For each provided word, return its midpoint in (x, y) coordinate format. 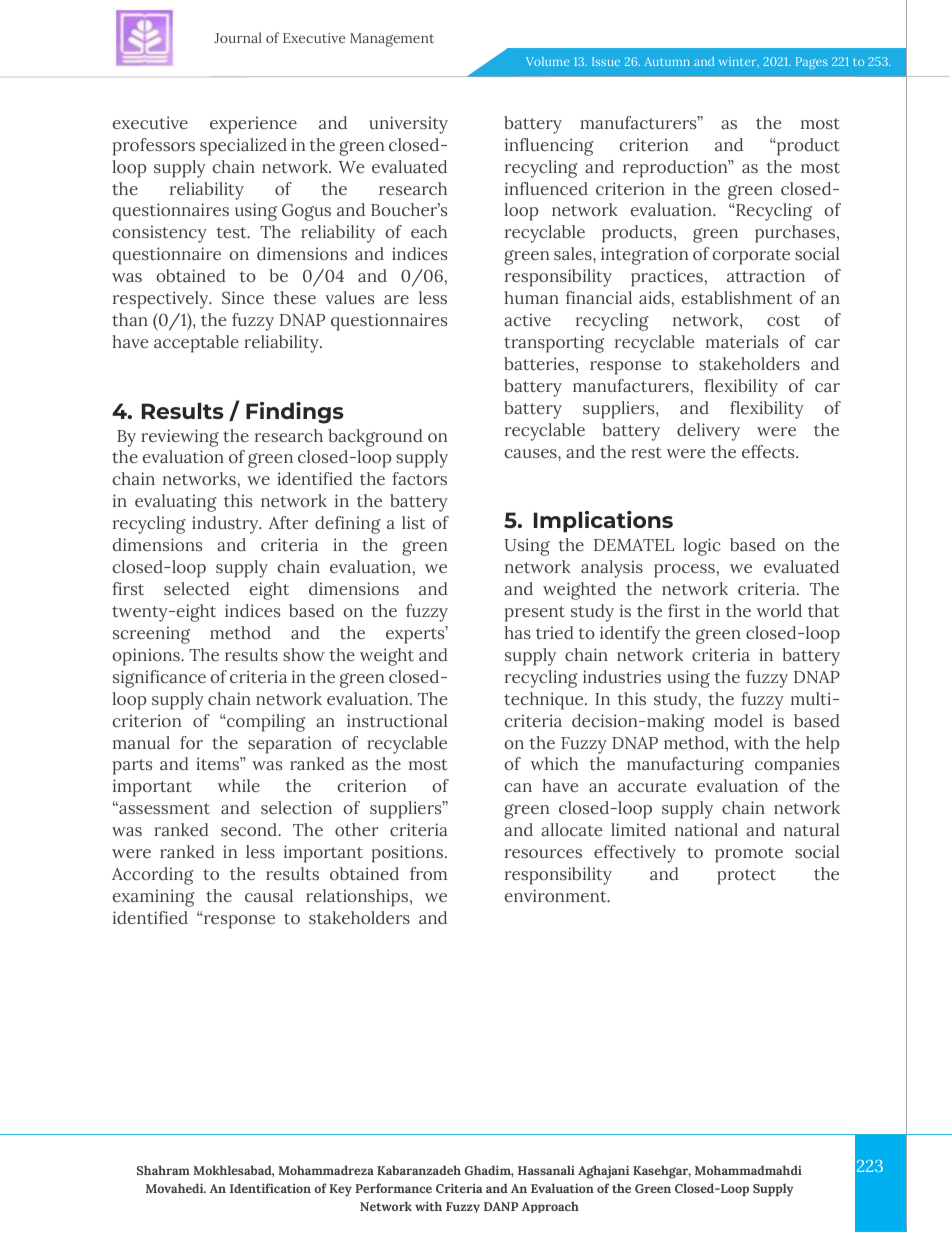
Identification (270, 1188)
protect (746, 877)
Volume (547, 61)
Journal (238, 37)
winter (739, 62)
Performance (393, 1188)
